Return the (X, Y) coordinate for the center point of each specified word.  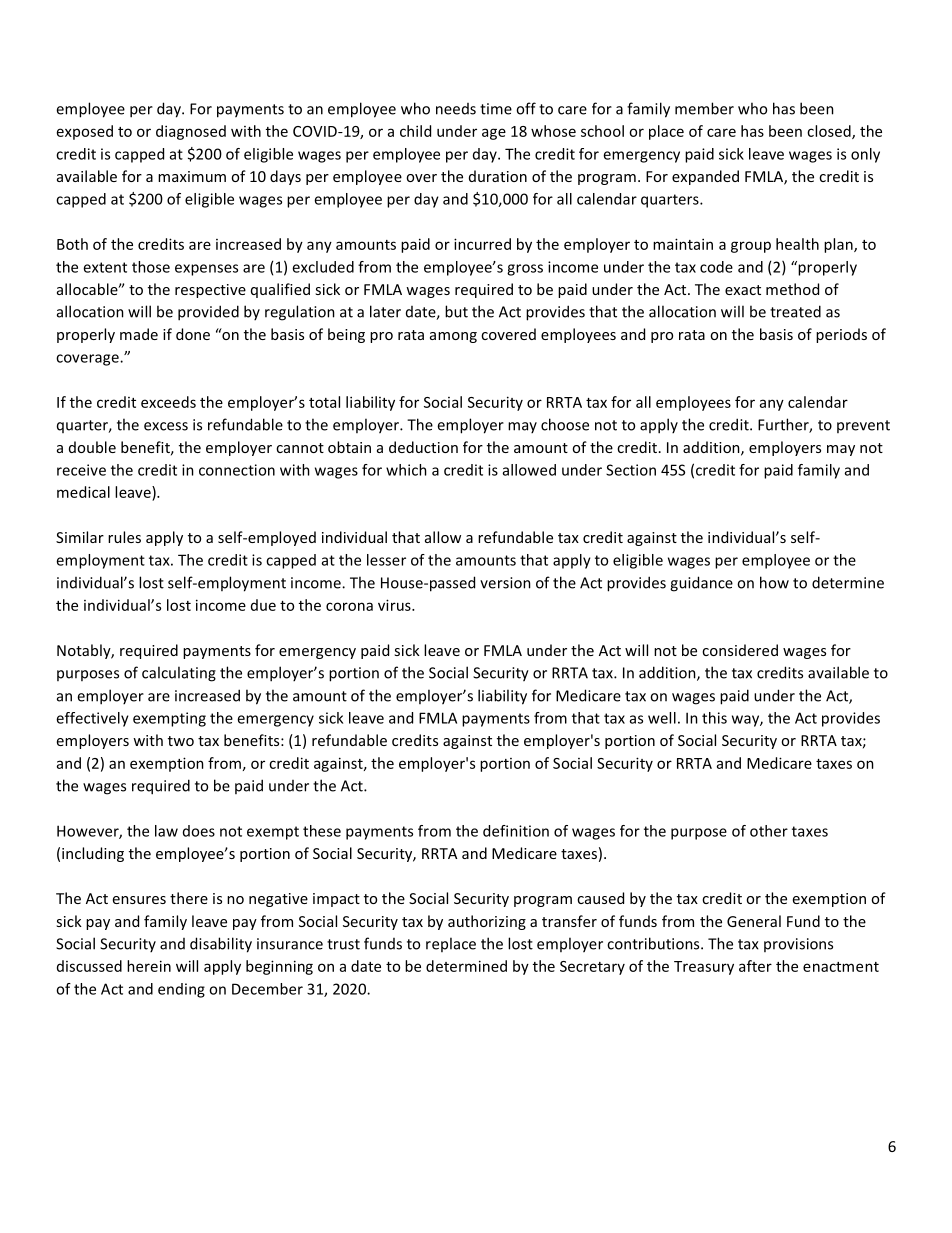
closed (830, 132)
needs (456, 109)
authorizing (487, 922)
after (755, 966)
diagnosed (191, 132)
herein (149, 966)
